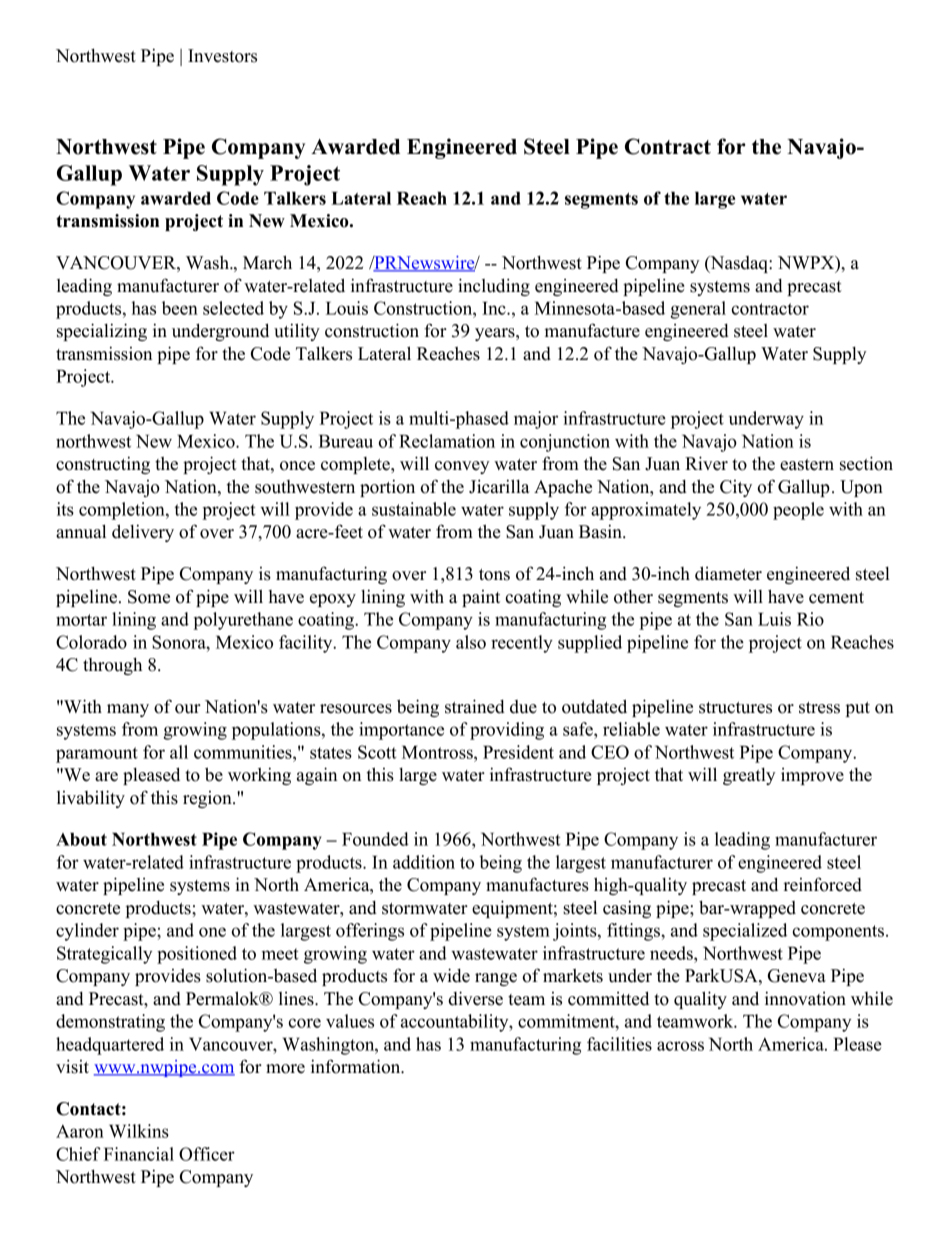 The image size is (952, 1233). What do you see at coordinates (222, 56) in the screenshot?
I see `Investors` at bounding box center [222, 56].
